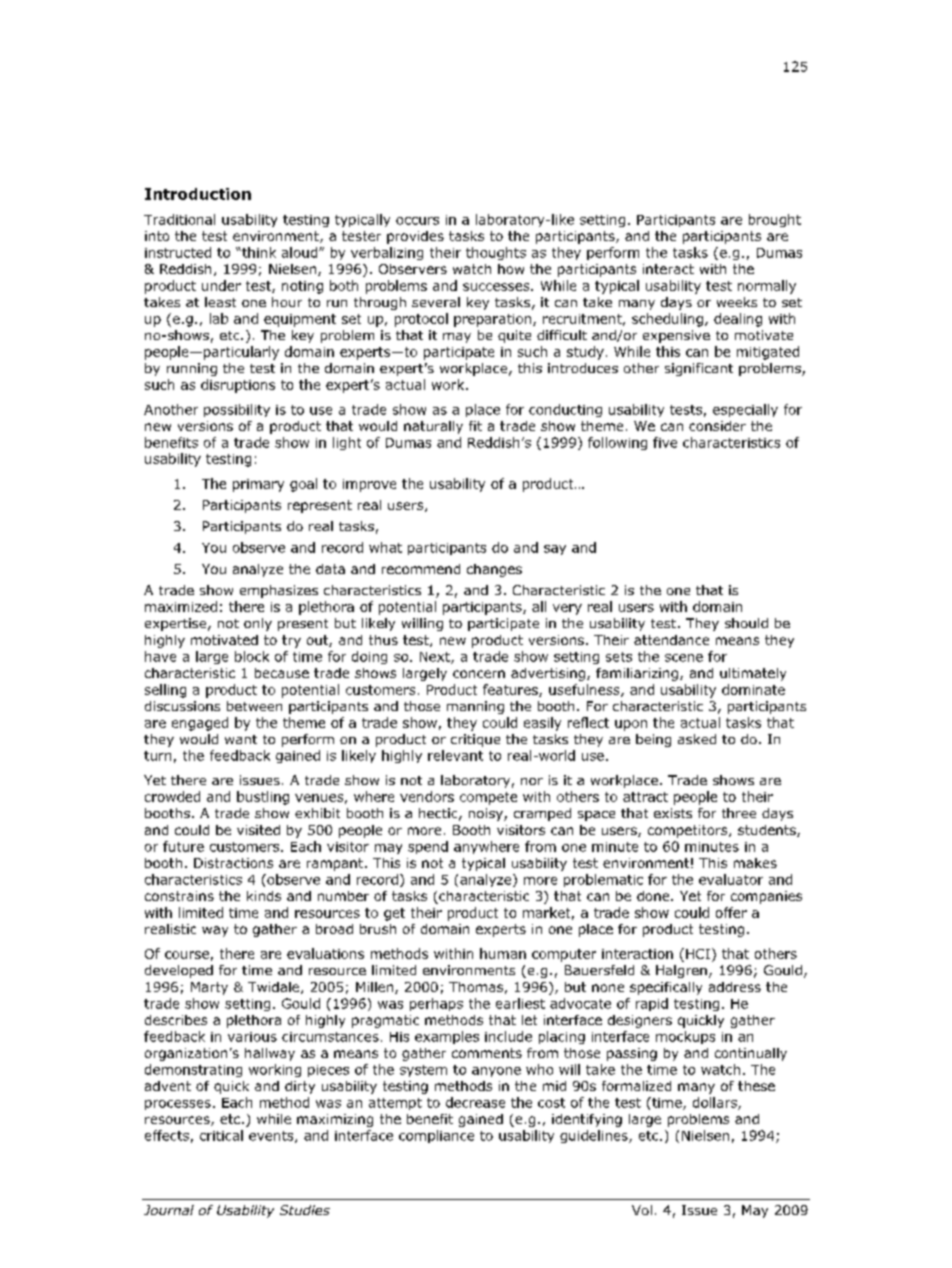 Image resolution: width=952 pixels, height=1268 pixels. What do you see at coordinates (254, 706) in the page?
I see `between` at bounding box center [254, 706].
